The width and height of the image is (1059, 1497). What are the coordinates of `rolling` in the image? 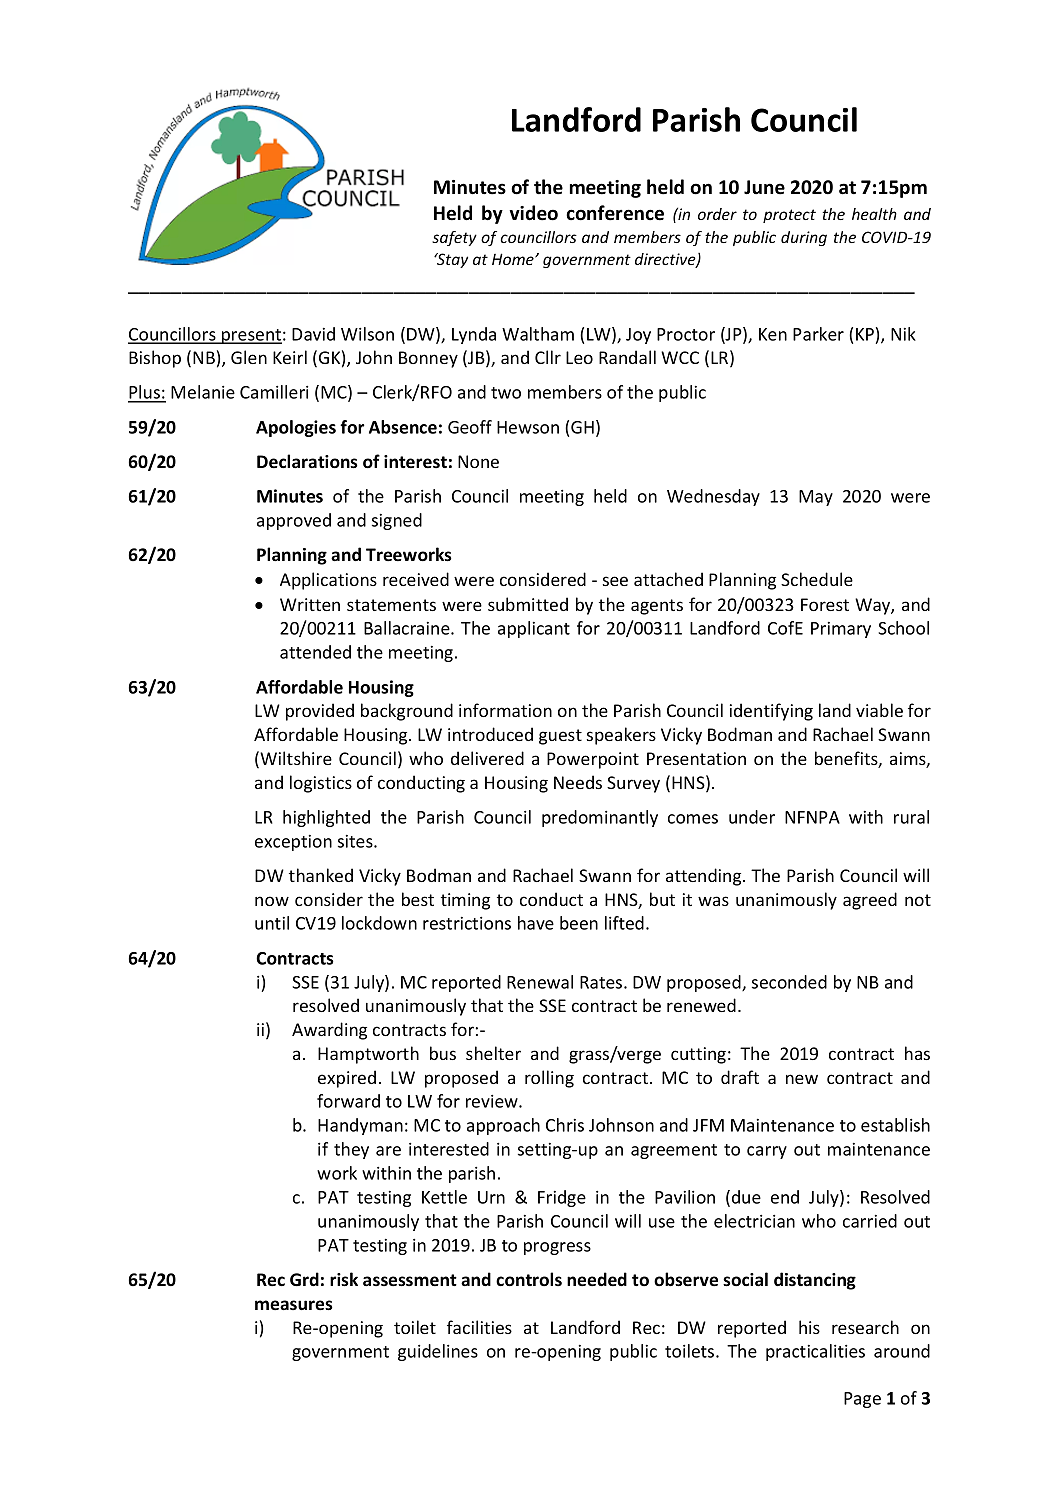 It's located at (549, 1079).
